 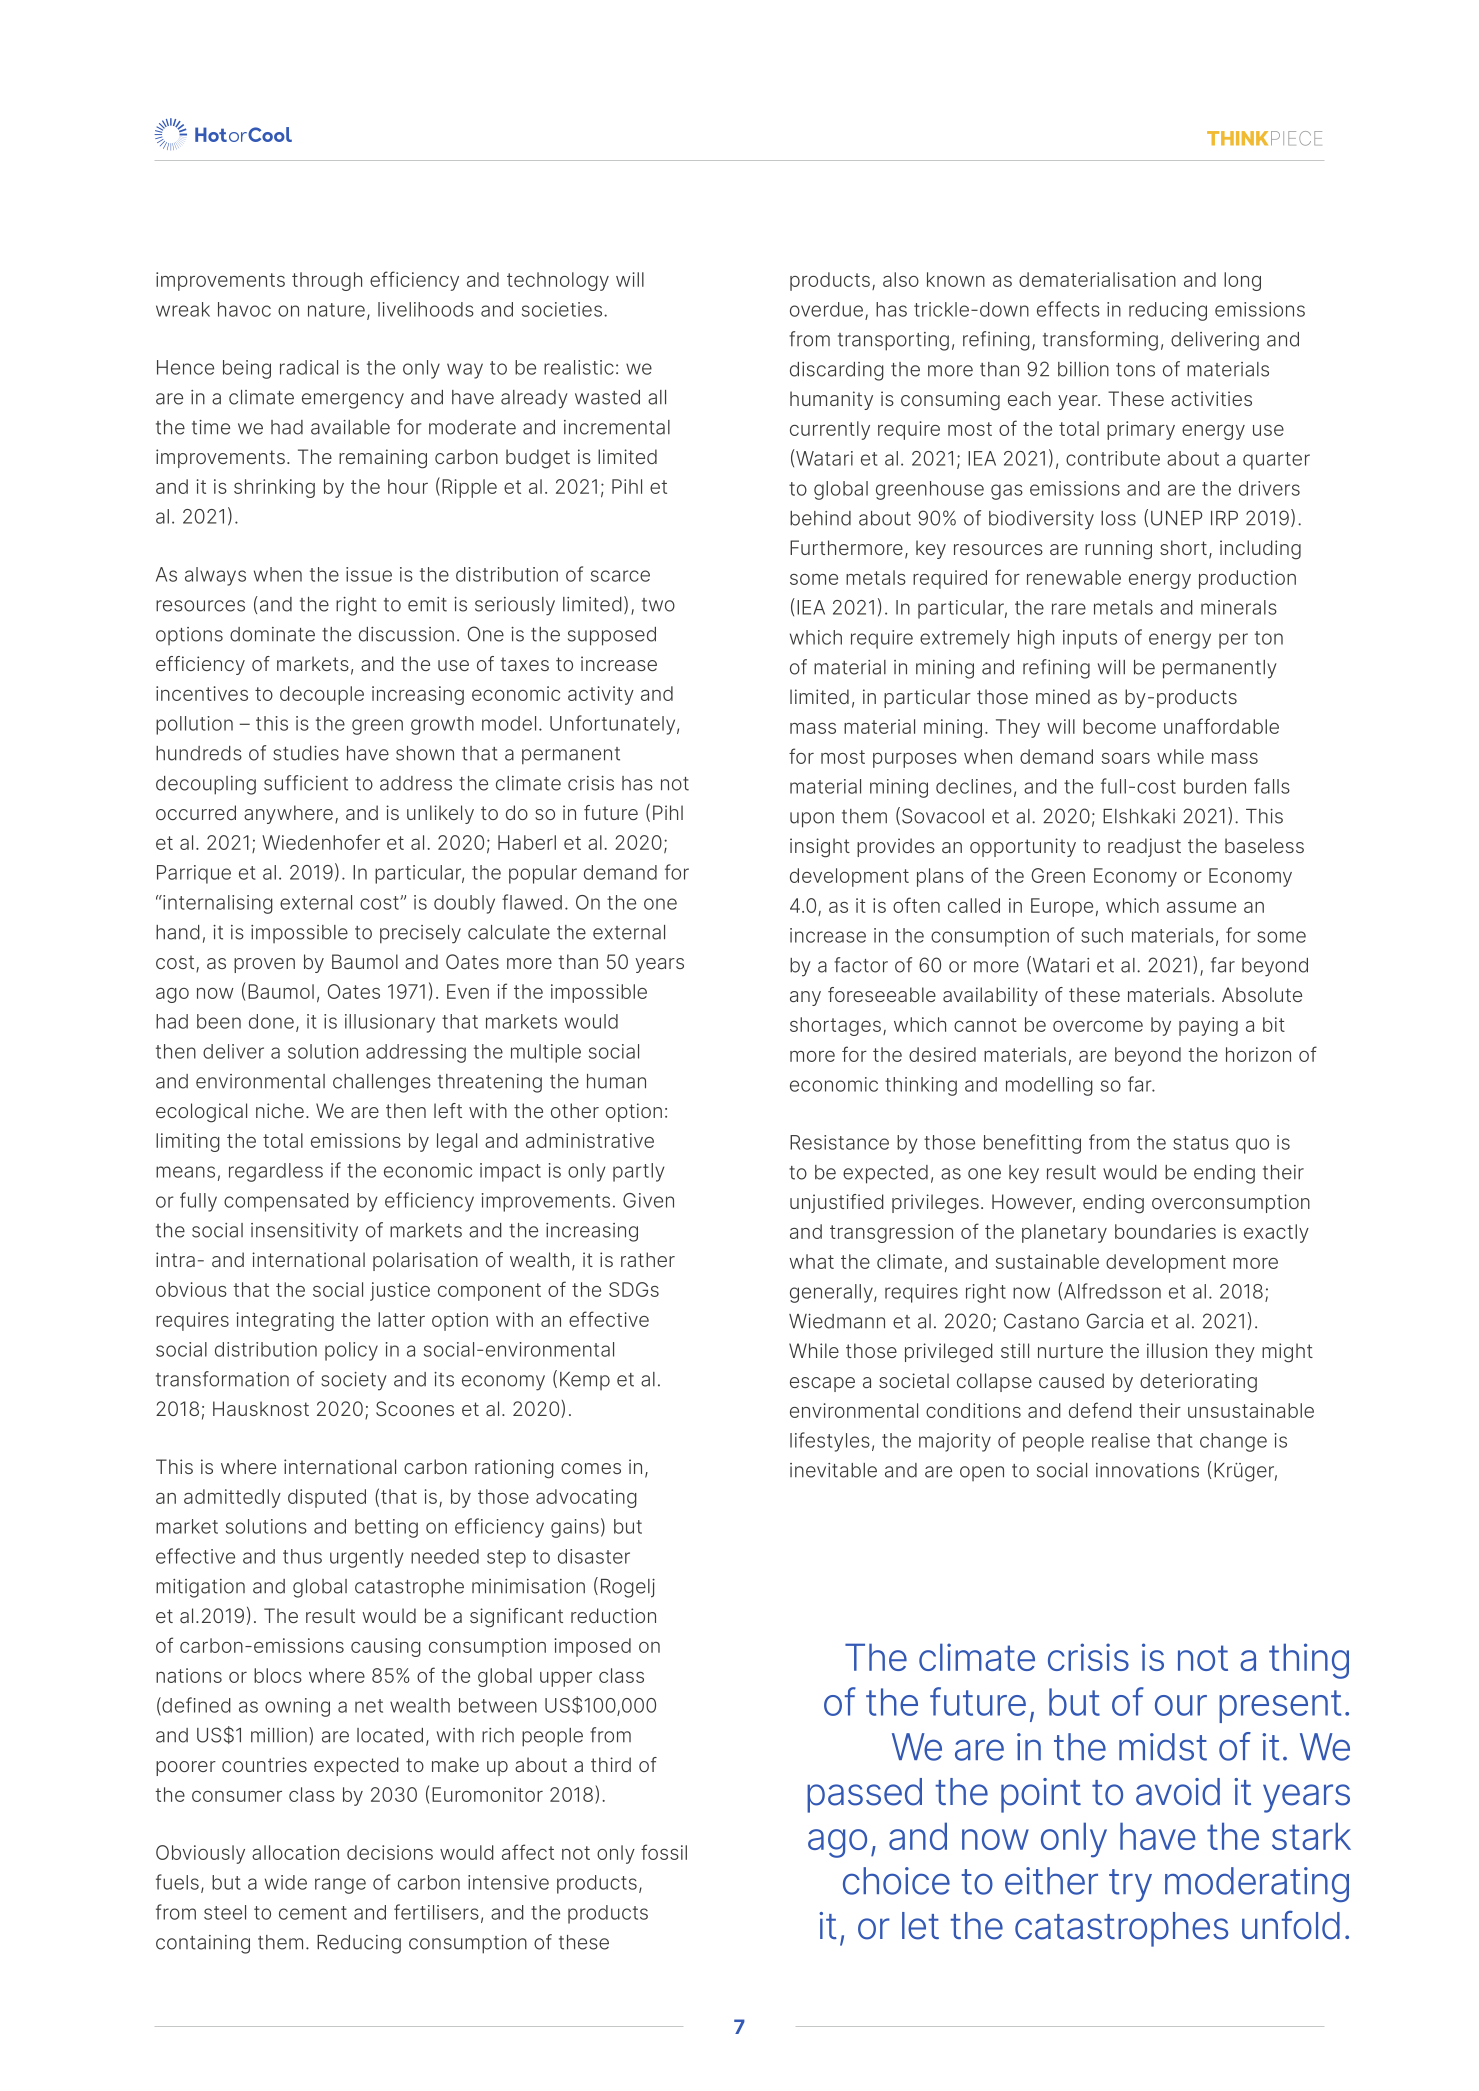 What do you see at coordinates (1201, 1143) in the screenshot?
I see `status` at bounding box center [1201, 1143].
